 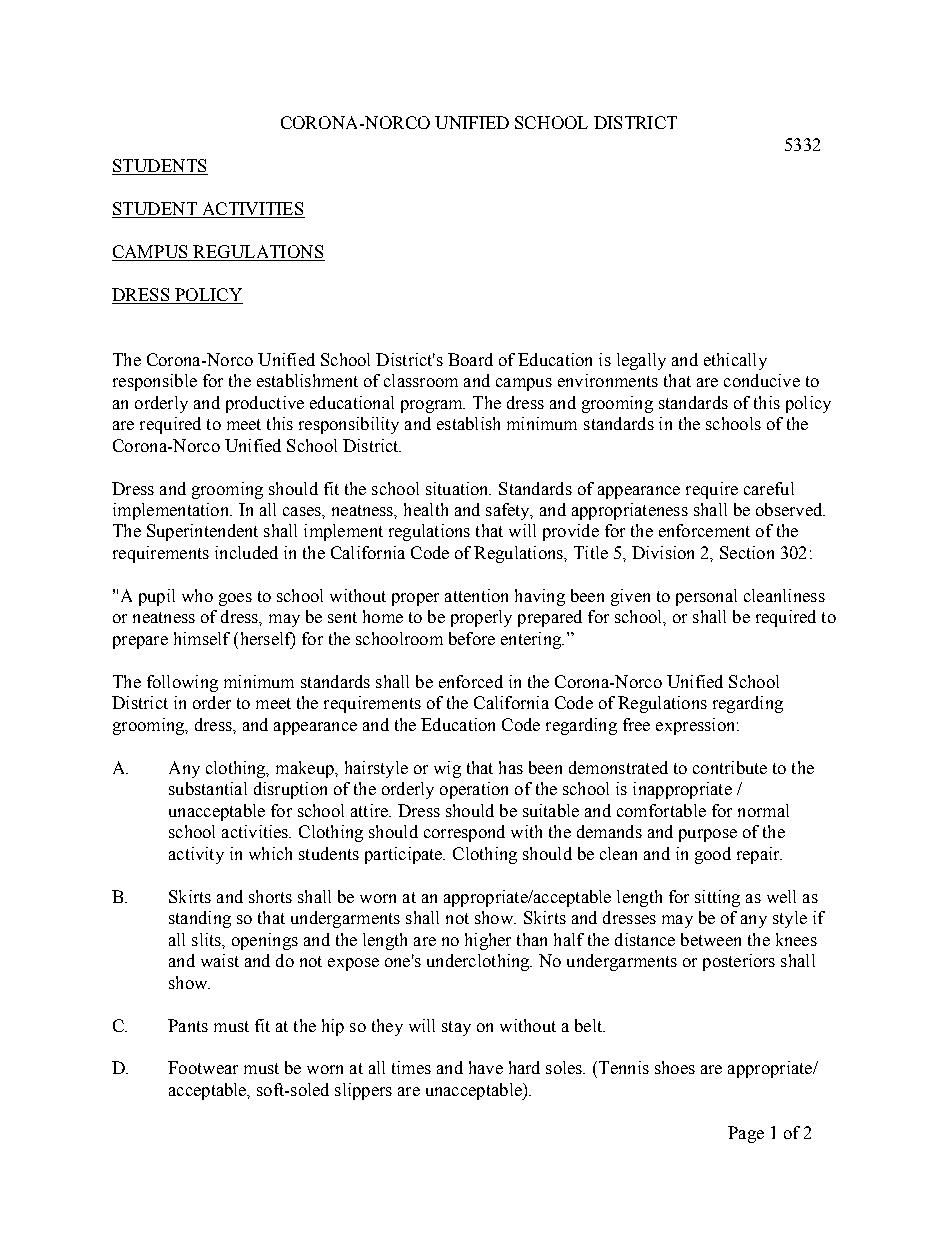 What do you see at coordinates (208, 788) in the screenshot?
I see `substantial` at bounding box center [208, 788].
